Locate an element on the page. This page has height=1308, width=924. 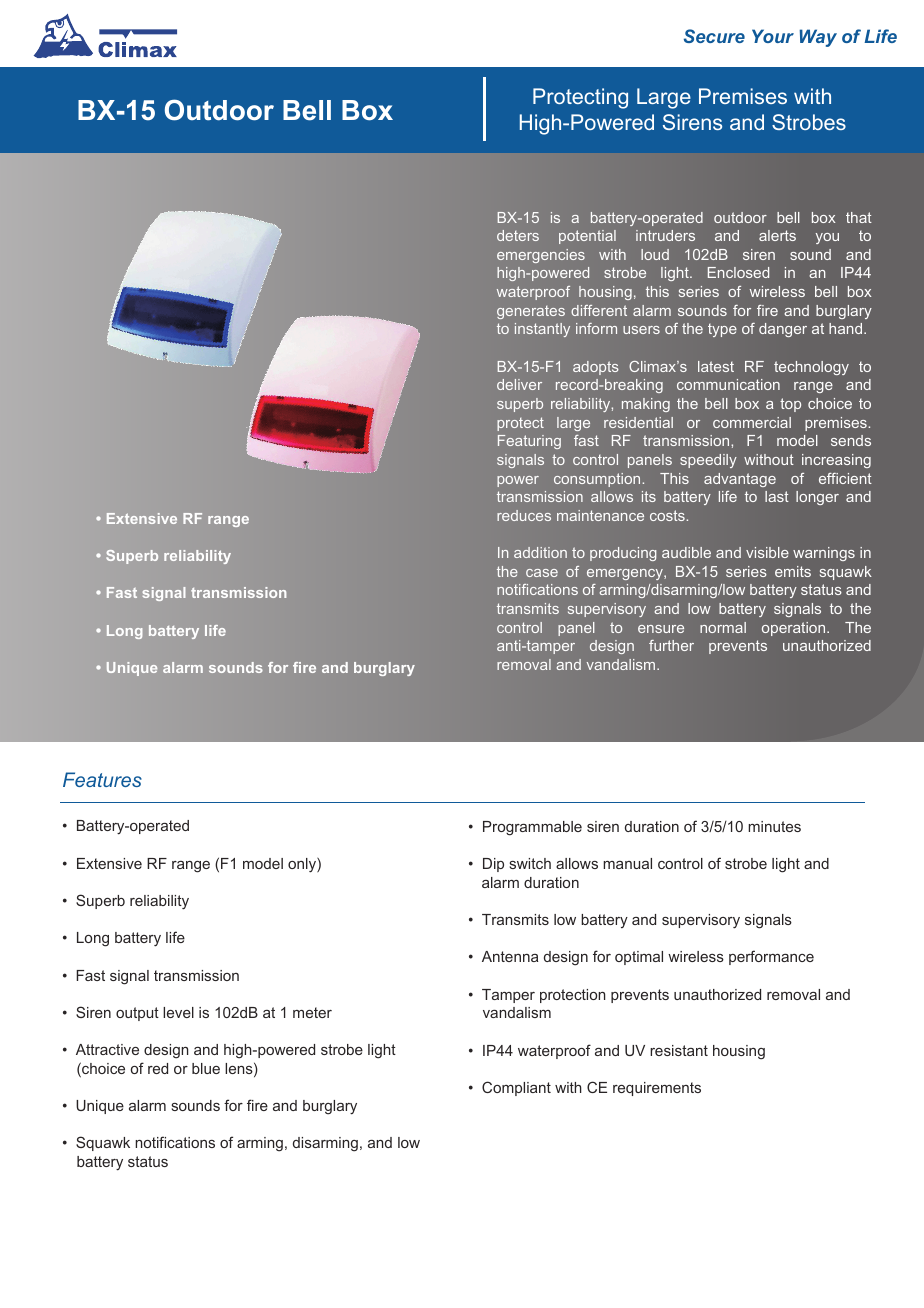
blue is located at coordinates (206, 1068).
